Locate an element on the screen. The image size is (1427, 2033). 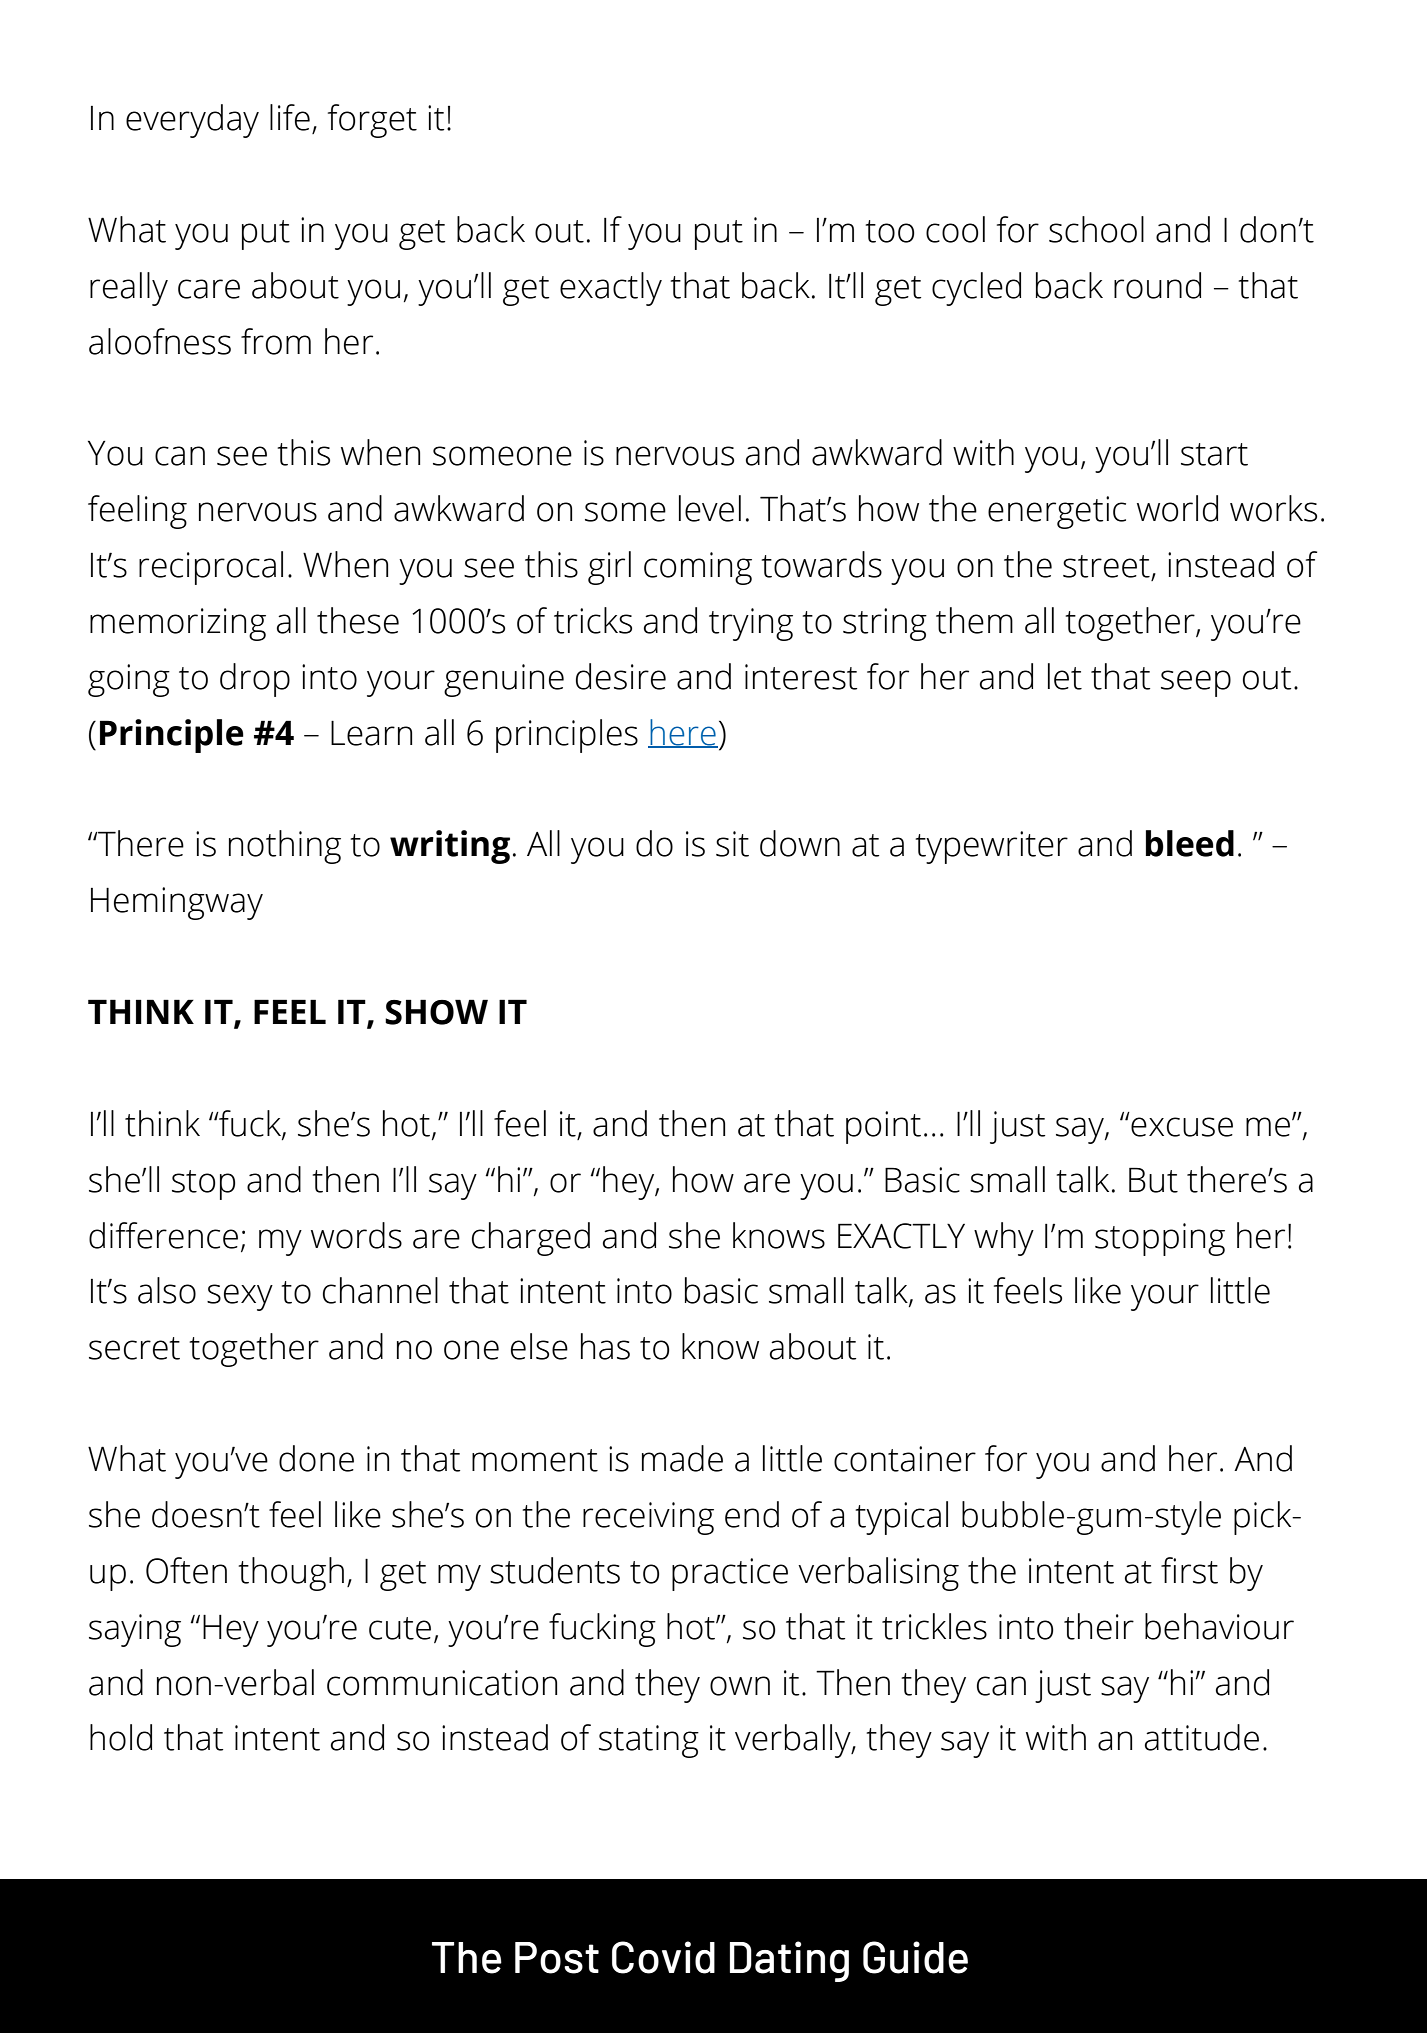
stating is located at coordinates (649, 1741).
